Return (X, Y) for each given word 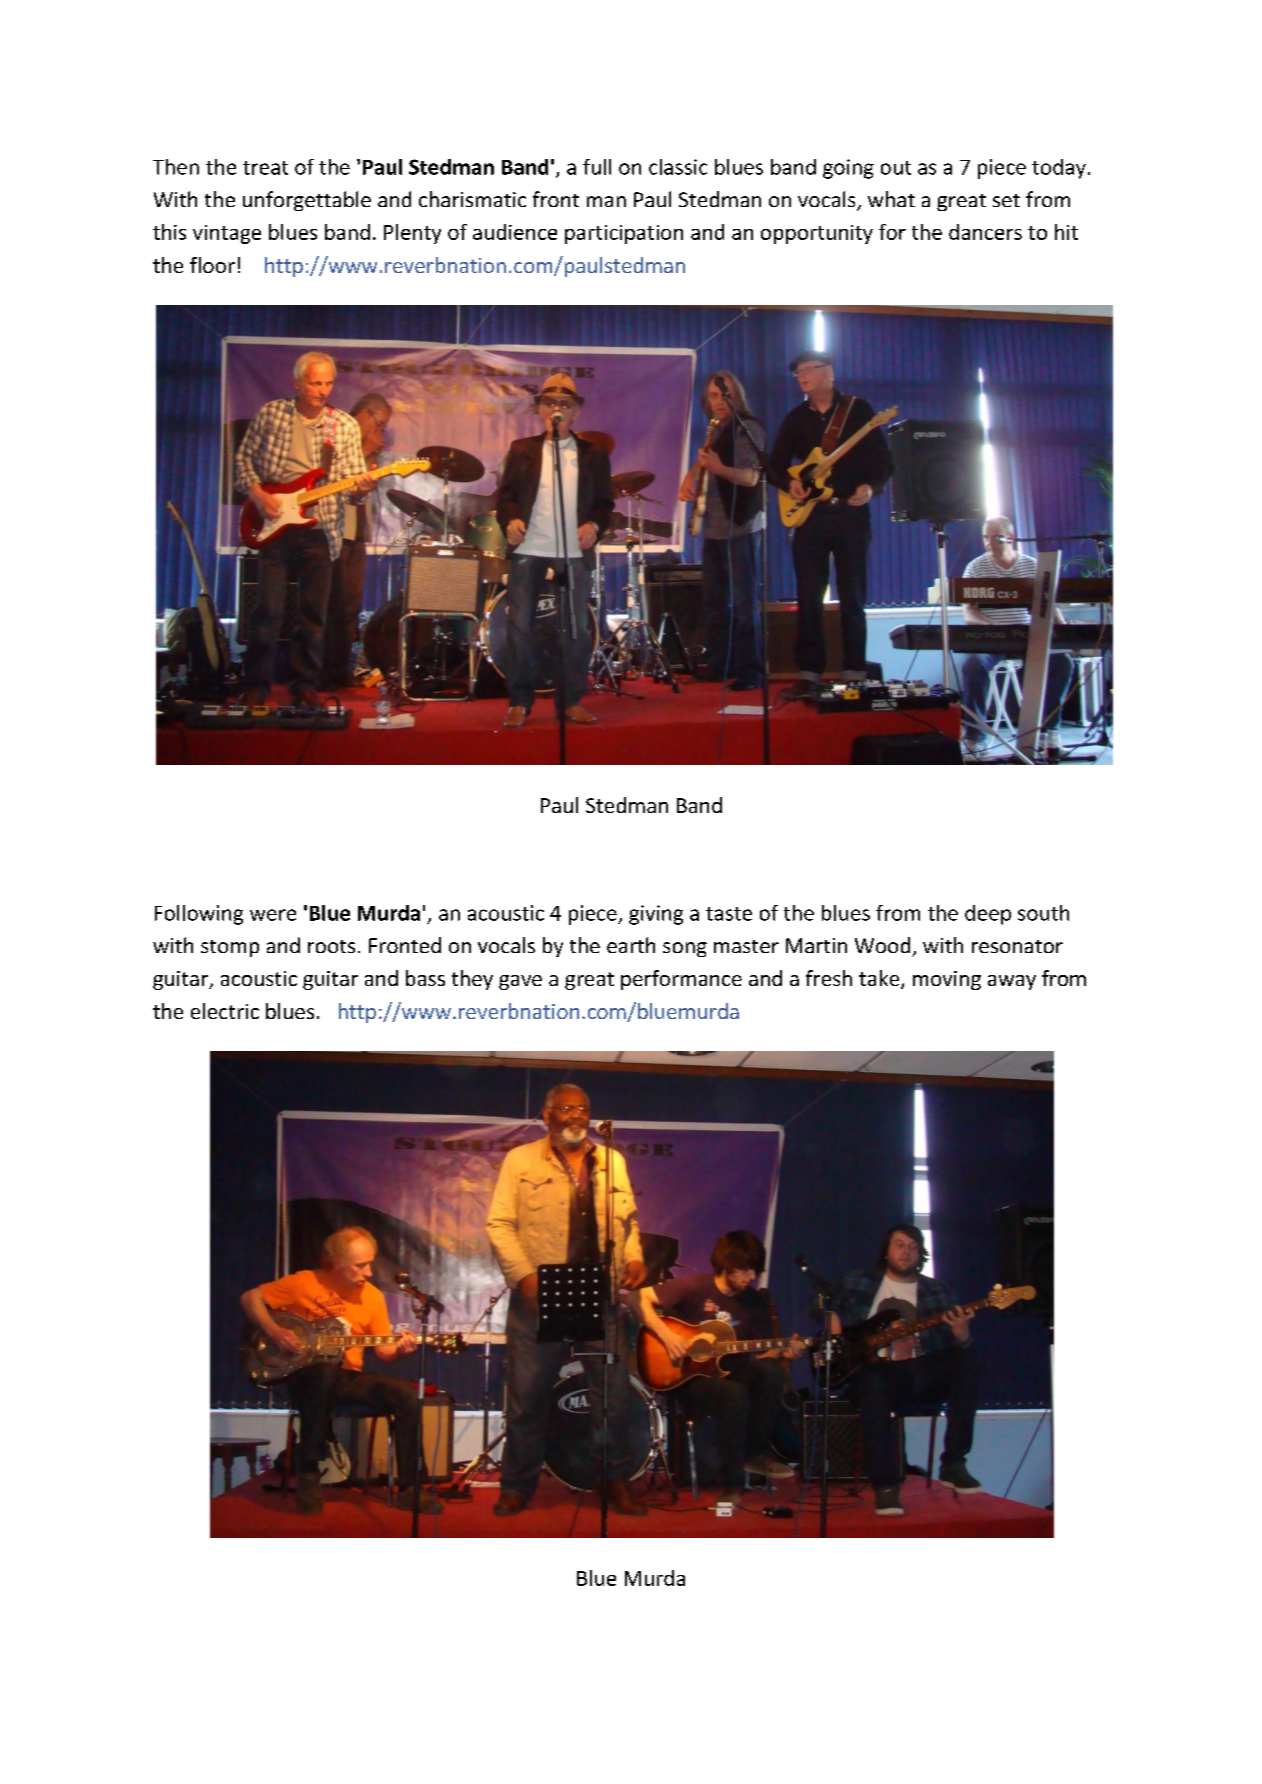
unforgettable (307, 201)
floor (212, 265)
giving (656, 915)
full (597, 167)
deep (988, 915)
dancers (985, 232)
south (1043, 913)
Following (199, 915)
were (273, 915)
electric (225, 1011)
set (1006, 200)
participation (624, 234)
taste (729, 914)
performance (681, 980)
